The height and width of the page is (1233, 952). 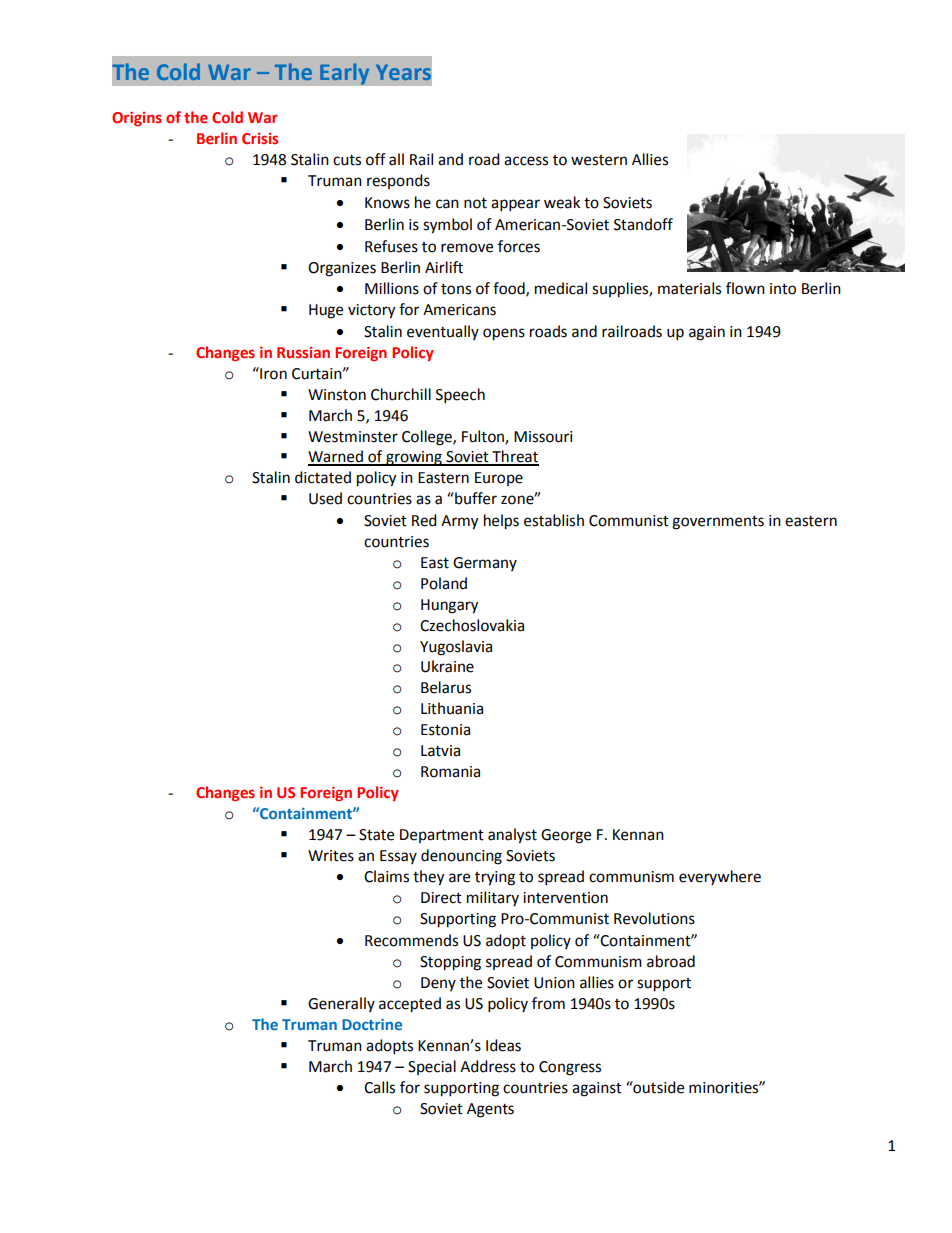 I want to click on Special, so click(x=432, y=1067).
